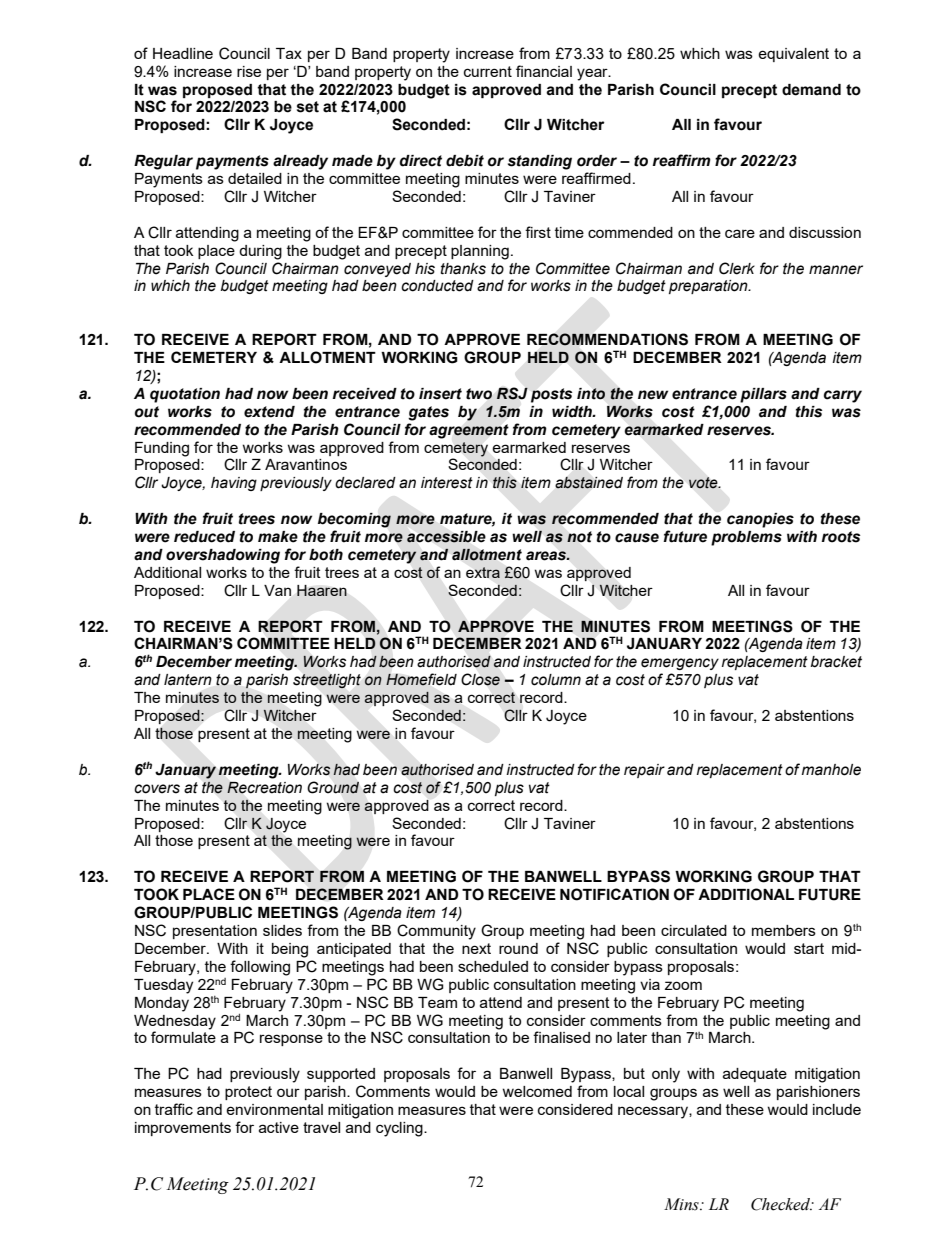 The height and width of the screenshot is (1233, 952). Describe the element at coordinates (188, 680) in the screenshot. I see `lantern` at that location.
